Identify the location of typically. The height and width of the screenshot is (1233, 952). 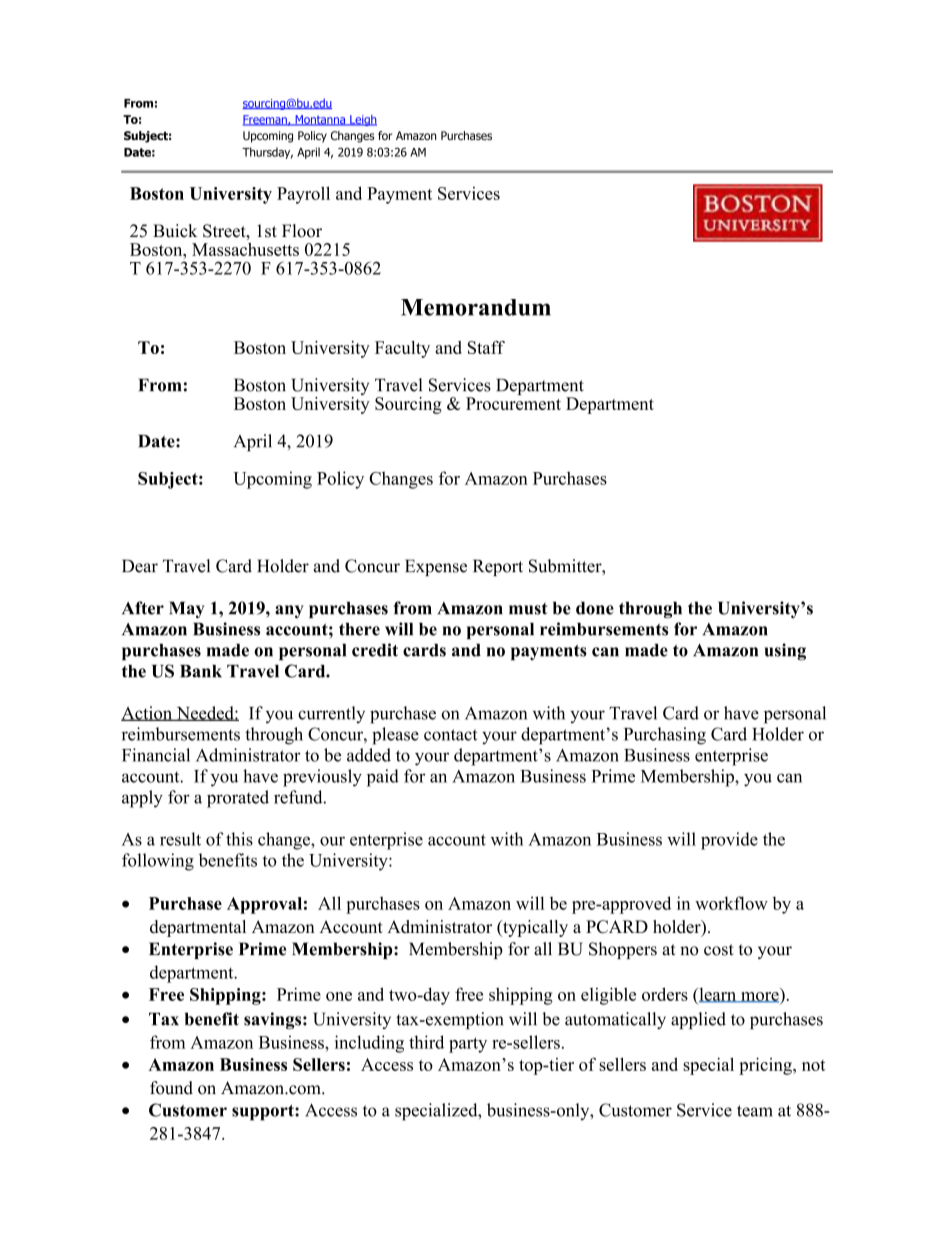
(534, 928).
